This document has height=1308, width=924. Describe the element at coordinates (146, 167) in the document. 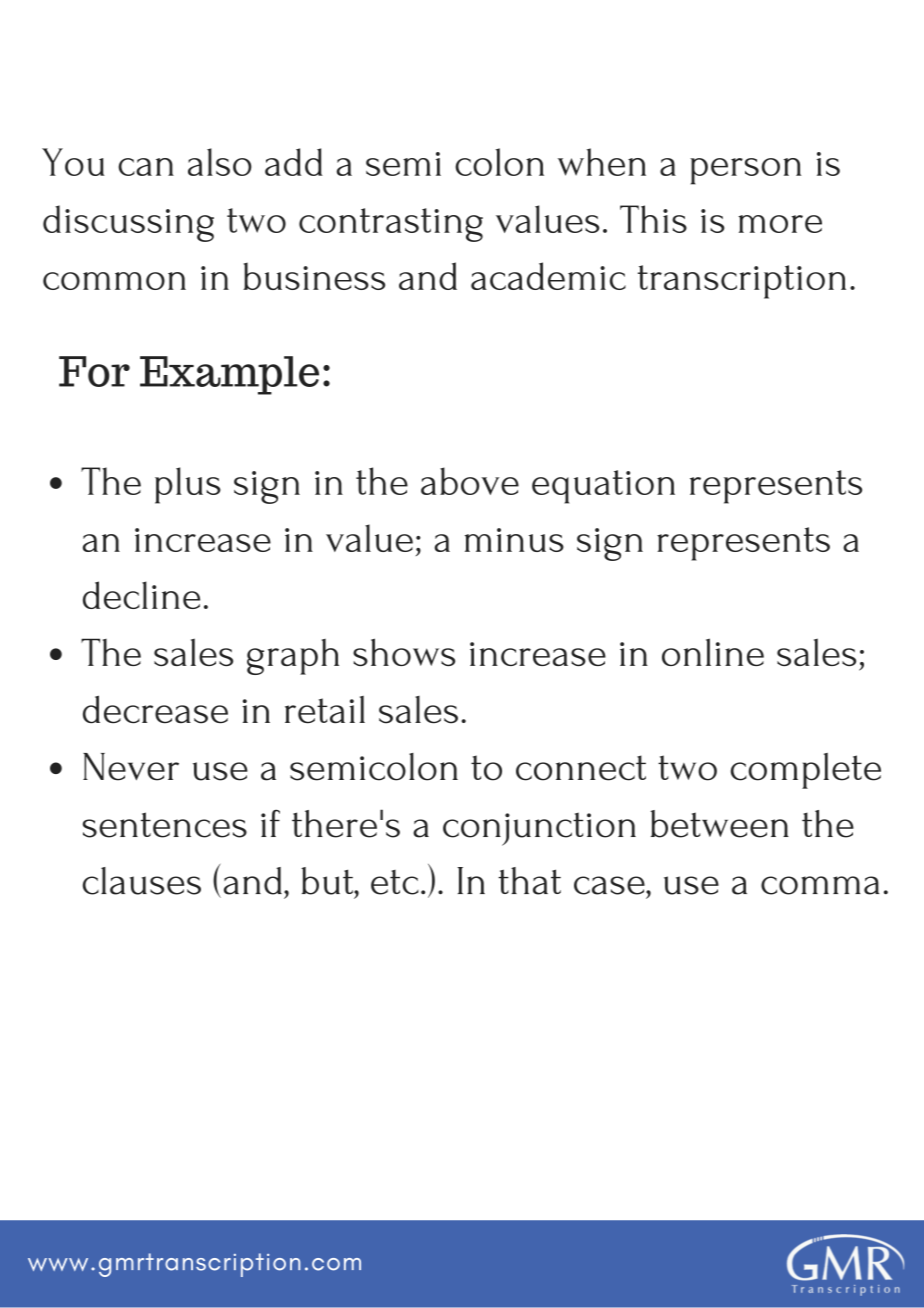

I see `can` at that location.
